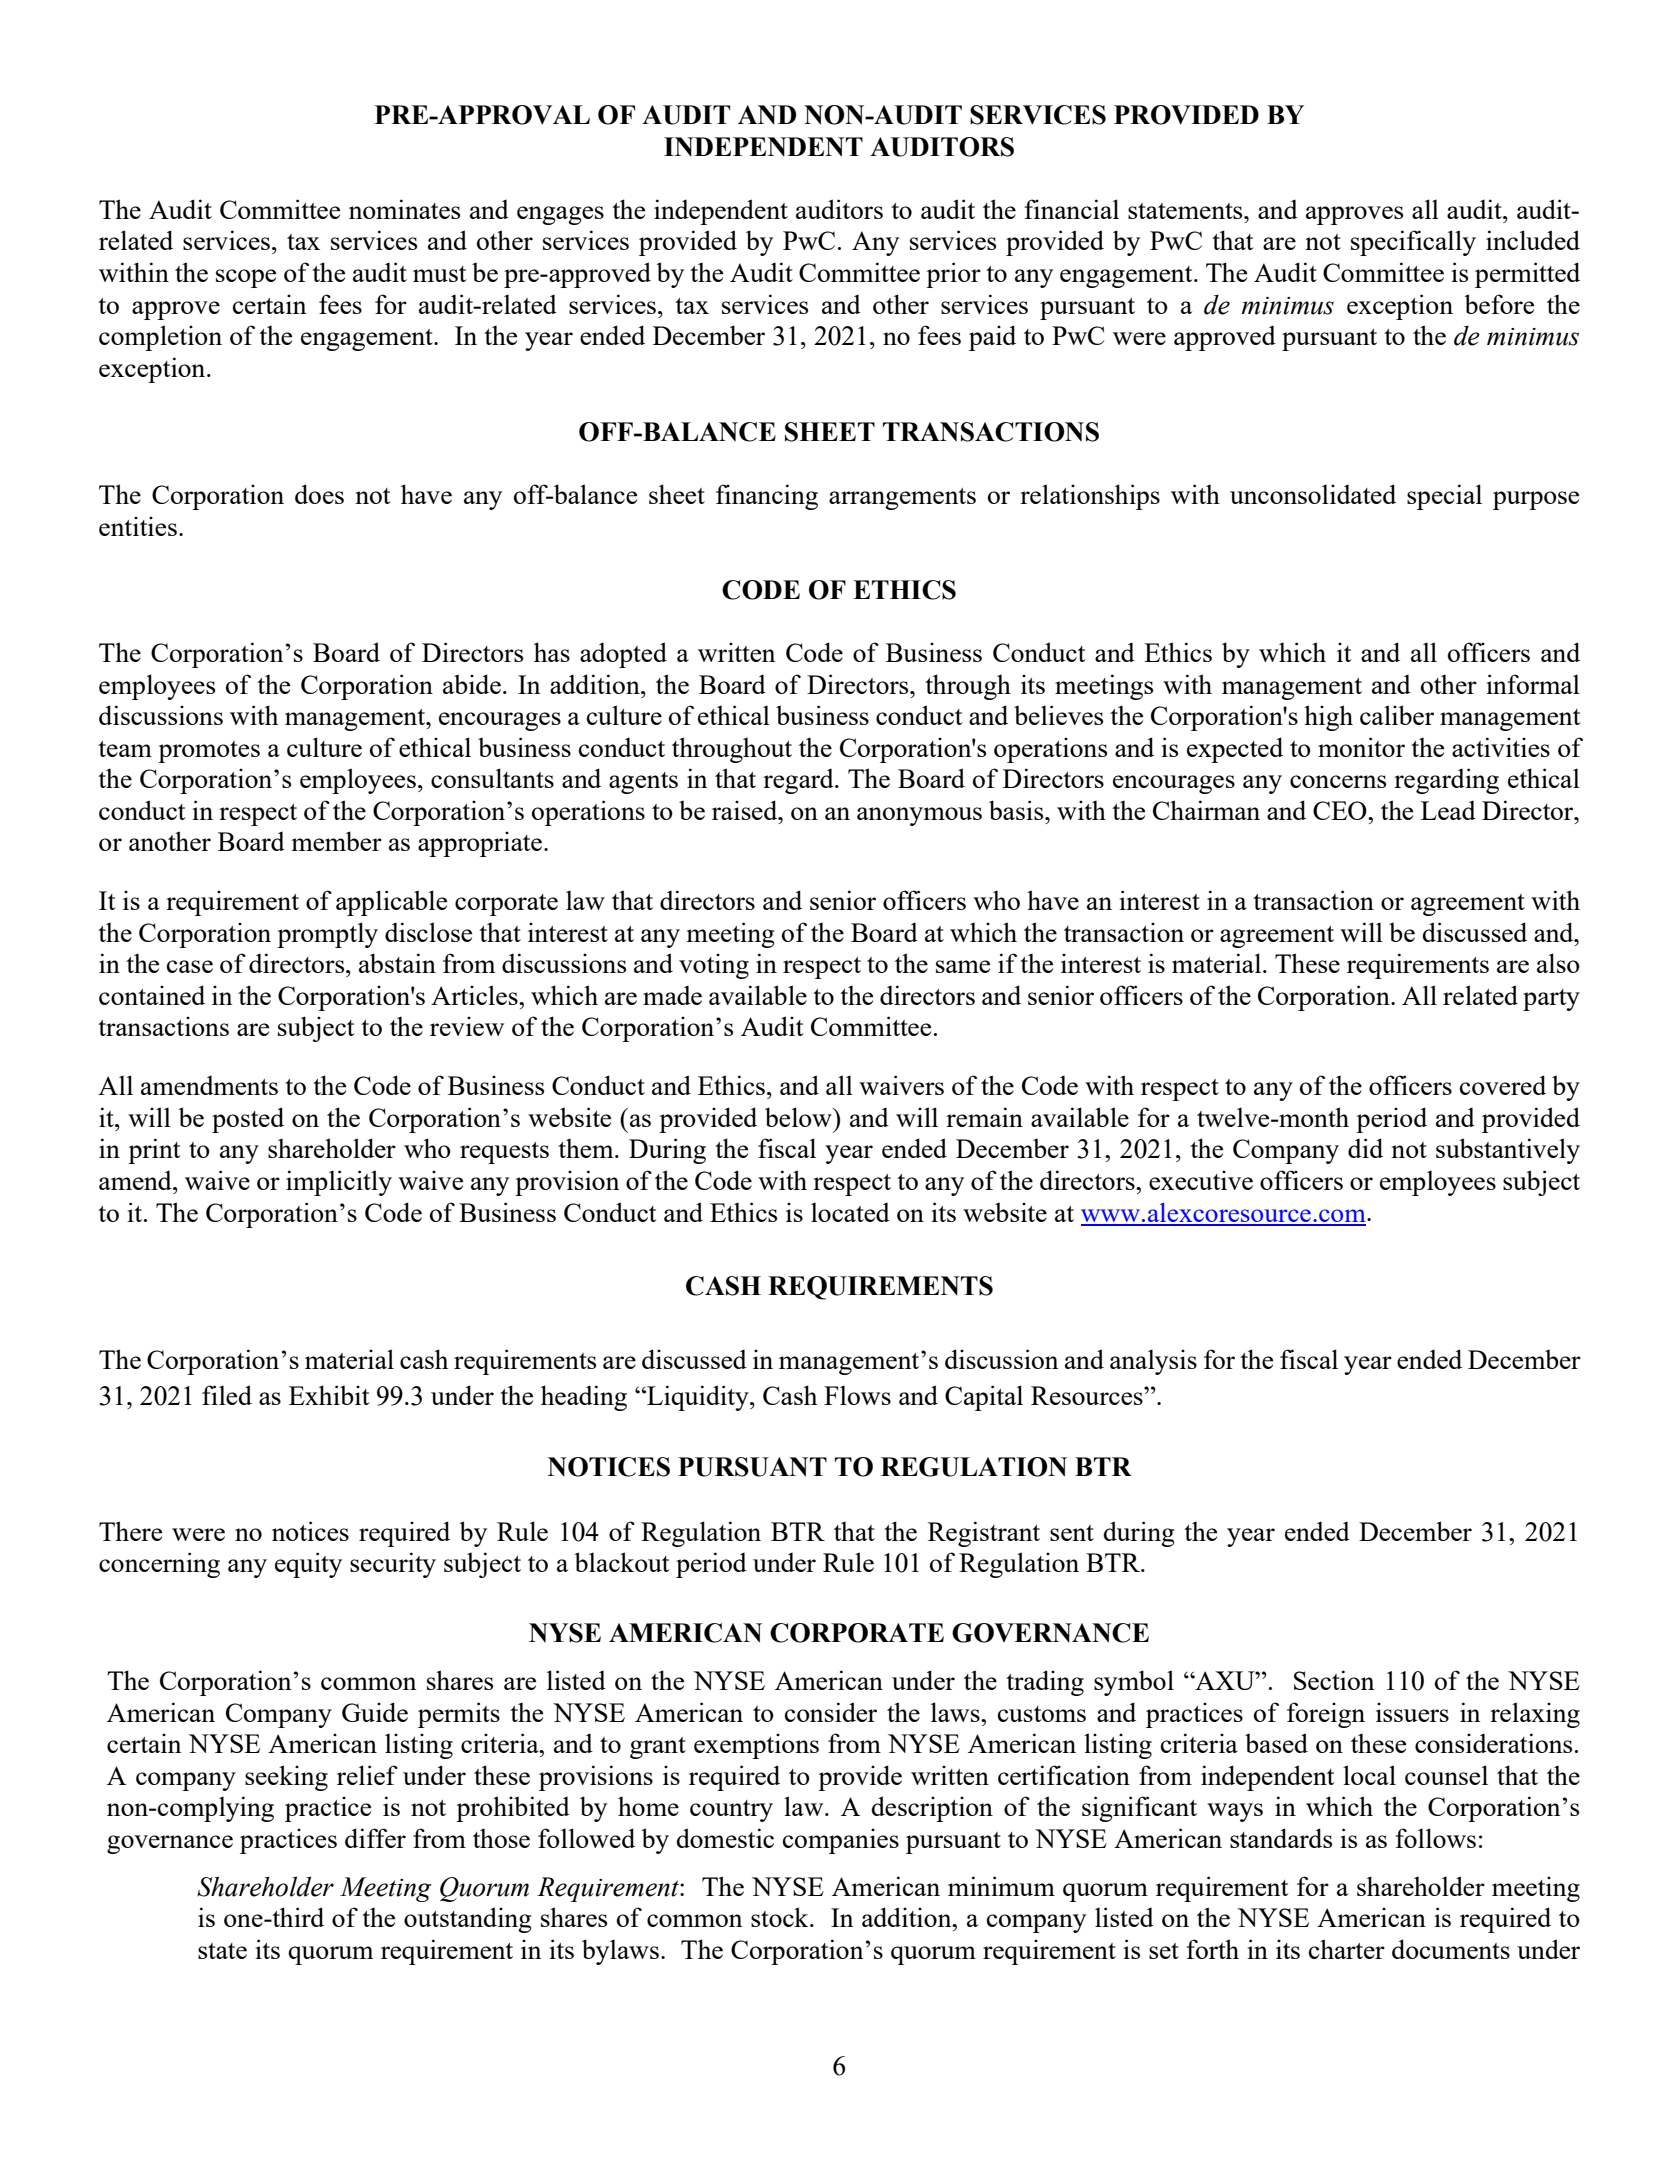 The height and width of the document is (2172, 1679). I want to click on stock, so click(781, 1917).
